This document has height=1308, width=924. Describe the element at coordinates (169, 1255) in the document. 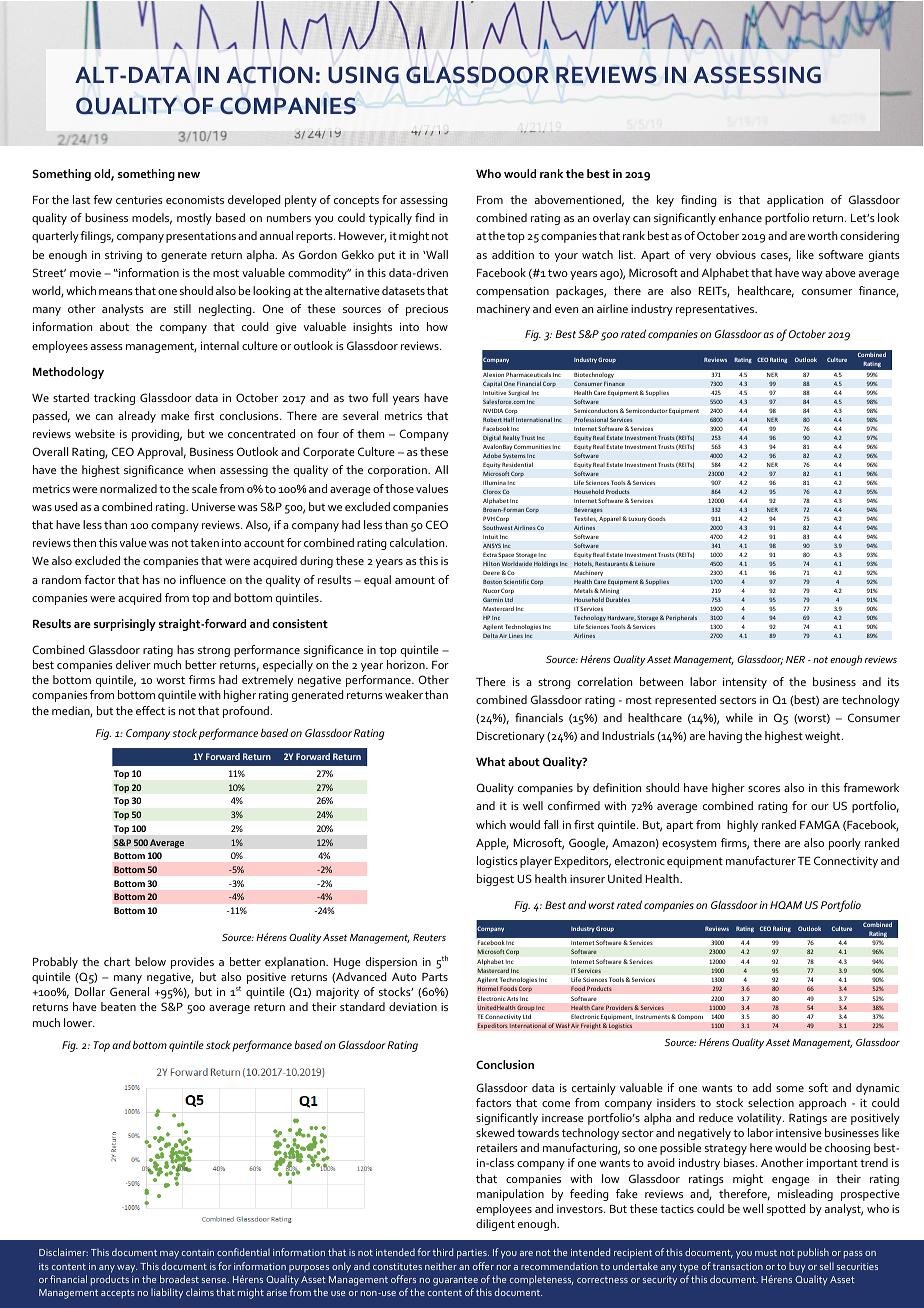

I see `may` at that location.
